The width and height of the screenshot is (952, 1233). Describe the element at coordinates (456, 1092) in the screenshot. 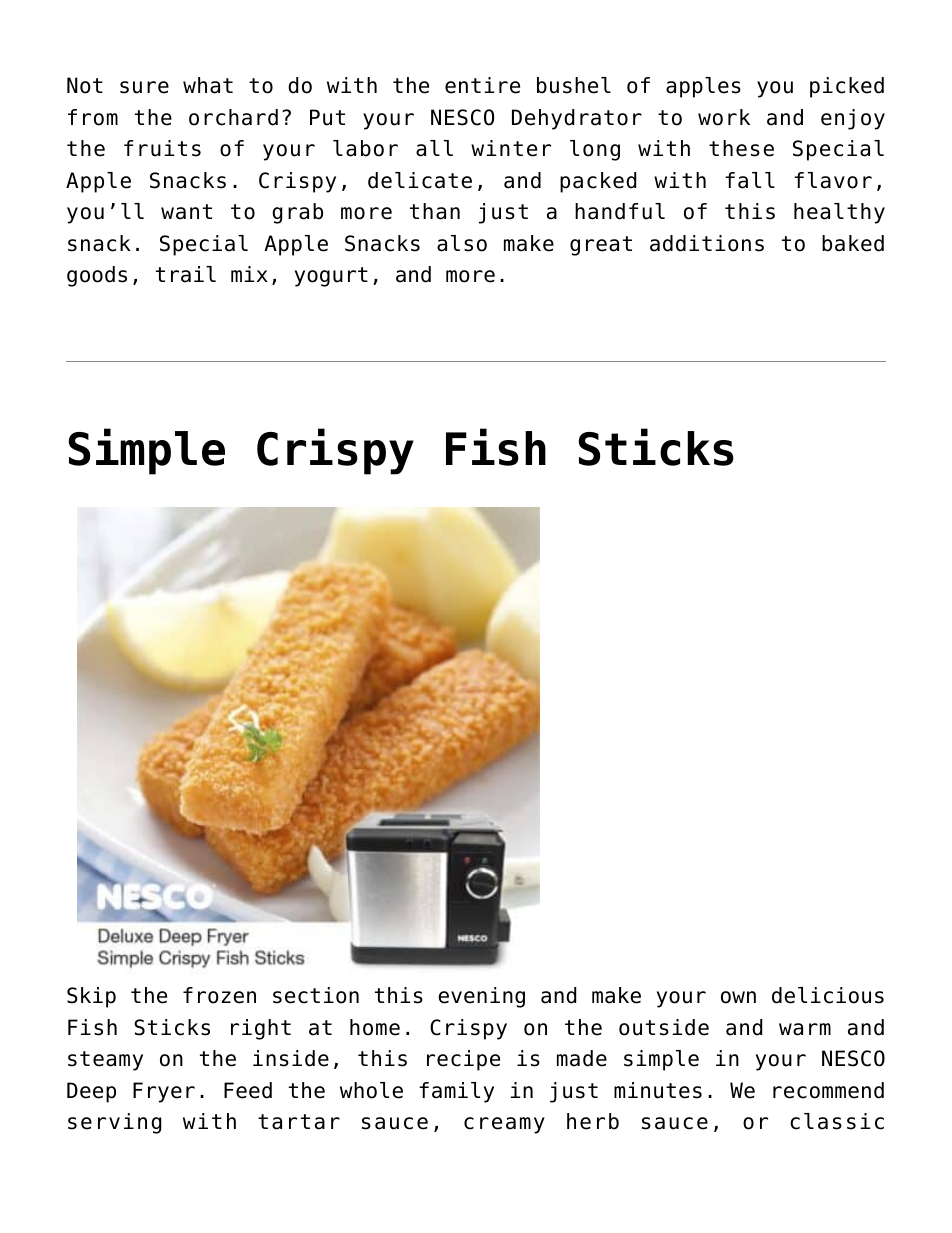

I see `family` at that location.
